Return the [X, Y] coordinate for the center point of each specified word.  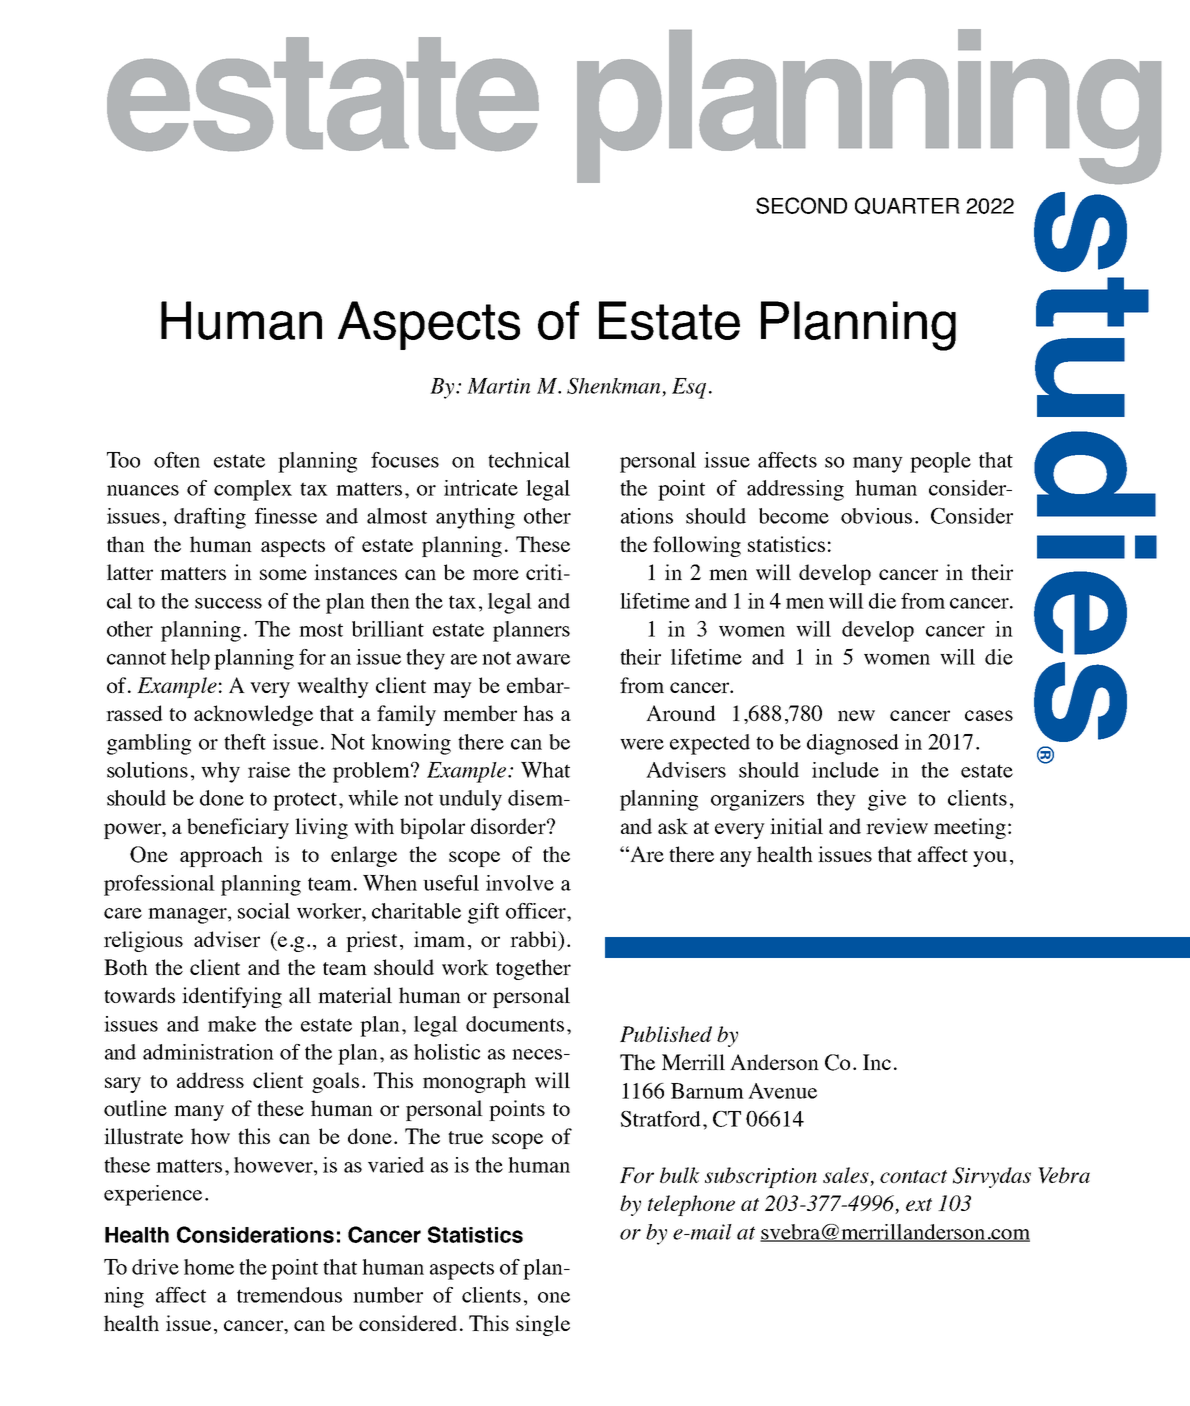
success [228, 603]
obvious [876, 516]
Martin [498, 386]
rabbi [534, 939]
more [496, 574]
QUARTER [907, 206]
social [264, 911]
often [177, 460]
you [990, 859]
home [209, 1267]
